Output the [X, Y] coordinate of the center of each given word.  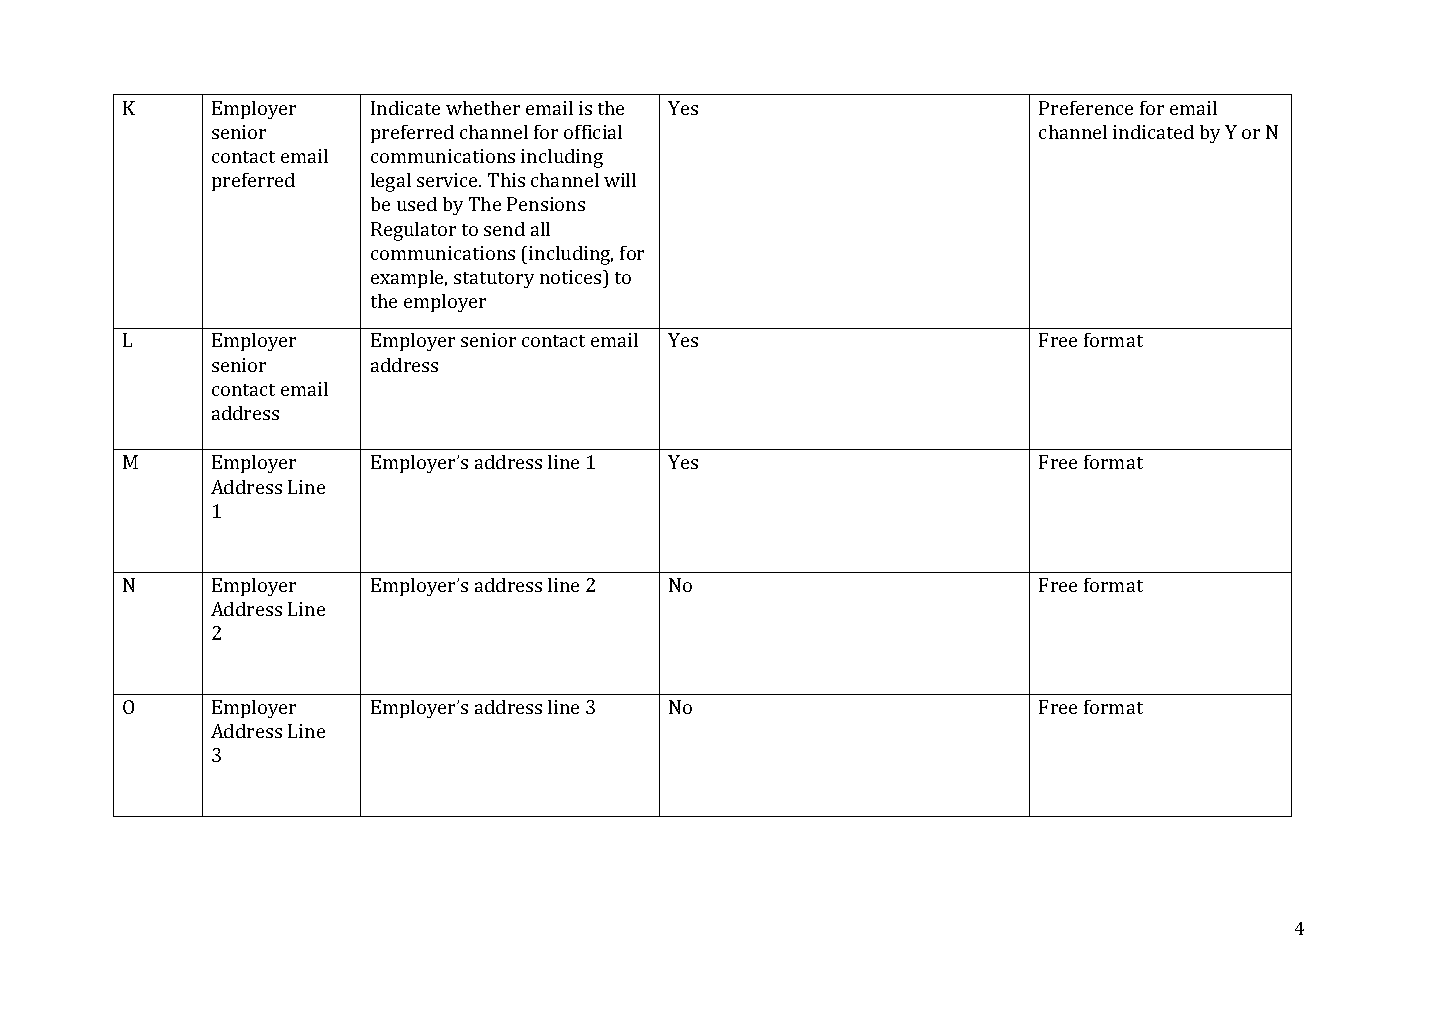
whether [483, 108]
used [417, 204]
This [506, 180]
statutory [494, 280]
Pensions [546, 204]
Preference [1086, 108]
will [620, 180]
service [449, 180]
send [504, 229]
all [540, 229]
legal [391, 182]
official [593, 132]
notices [572, 277]
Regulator [413, 231]
